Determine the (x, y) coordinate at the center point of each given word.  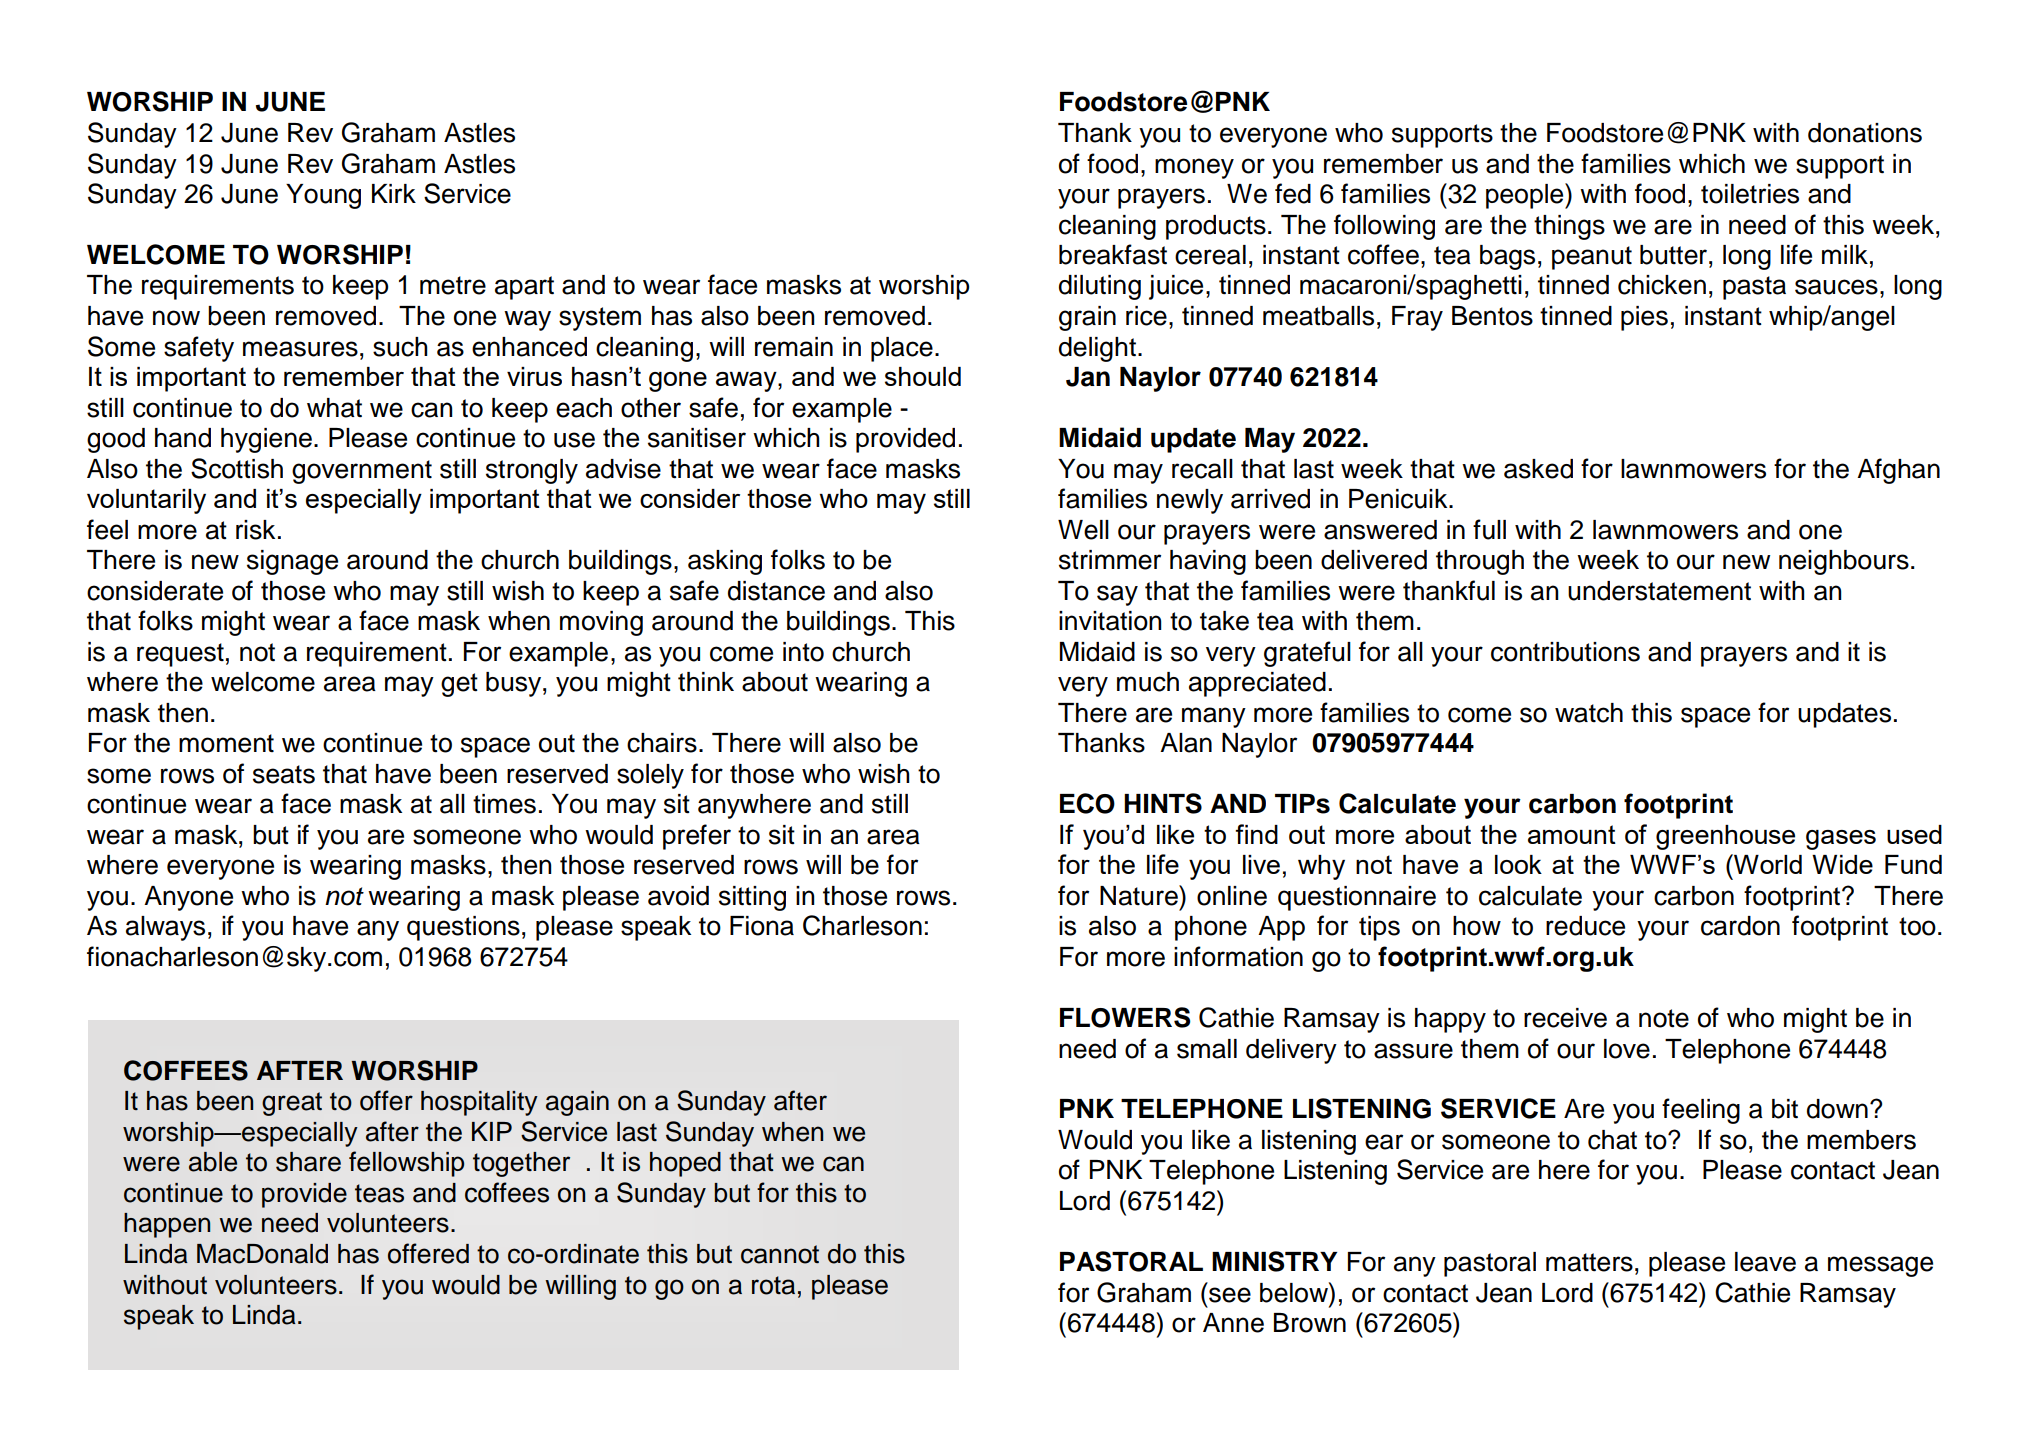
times (504, 804)
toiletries (1750, 194)
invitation (1110, 621)
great (292, 1104)
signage (292, 562)
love (1627, 1049)
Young (323, 196)
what (334, 408)
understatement (1659, 591)
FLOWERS (1125, 1017)
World (1767, 864)
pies (1644, 318)
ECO (1087, 803)
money (1194, 168)
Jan (1088, 377)
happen (167, 1225)
